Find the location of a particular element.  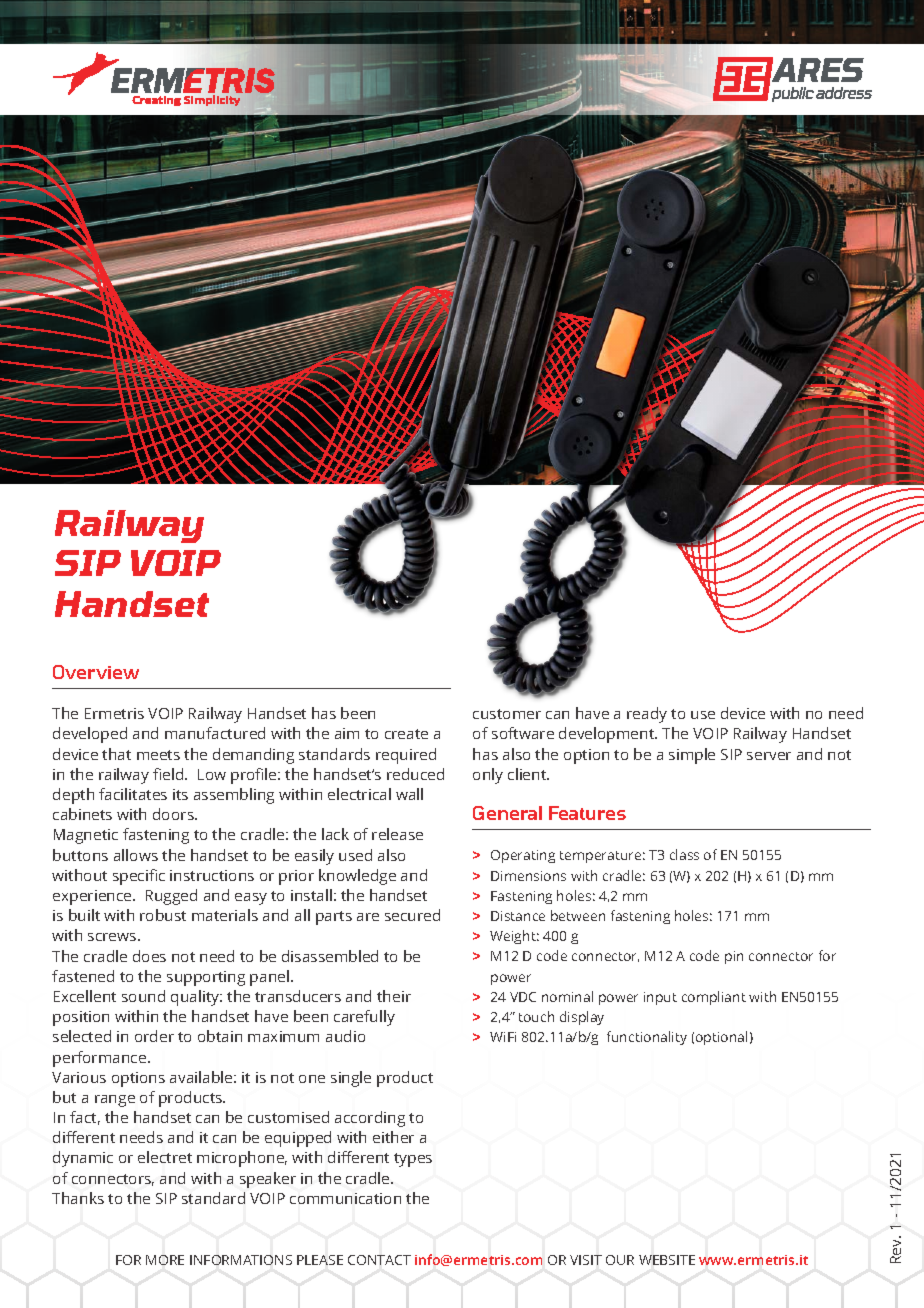

customer is located at coordinates (507, 714).
